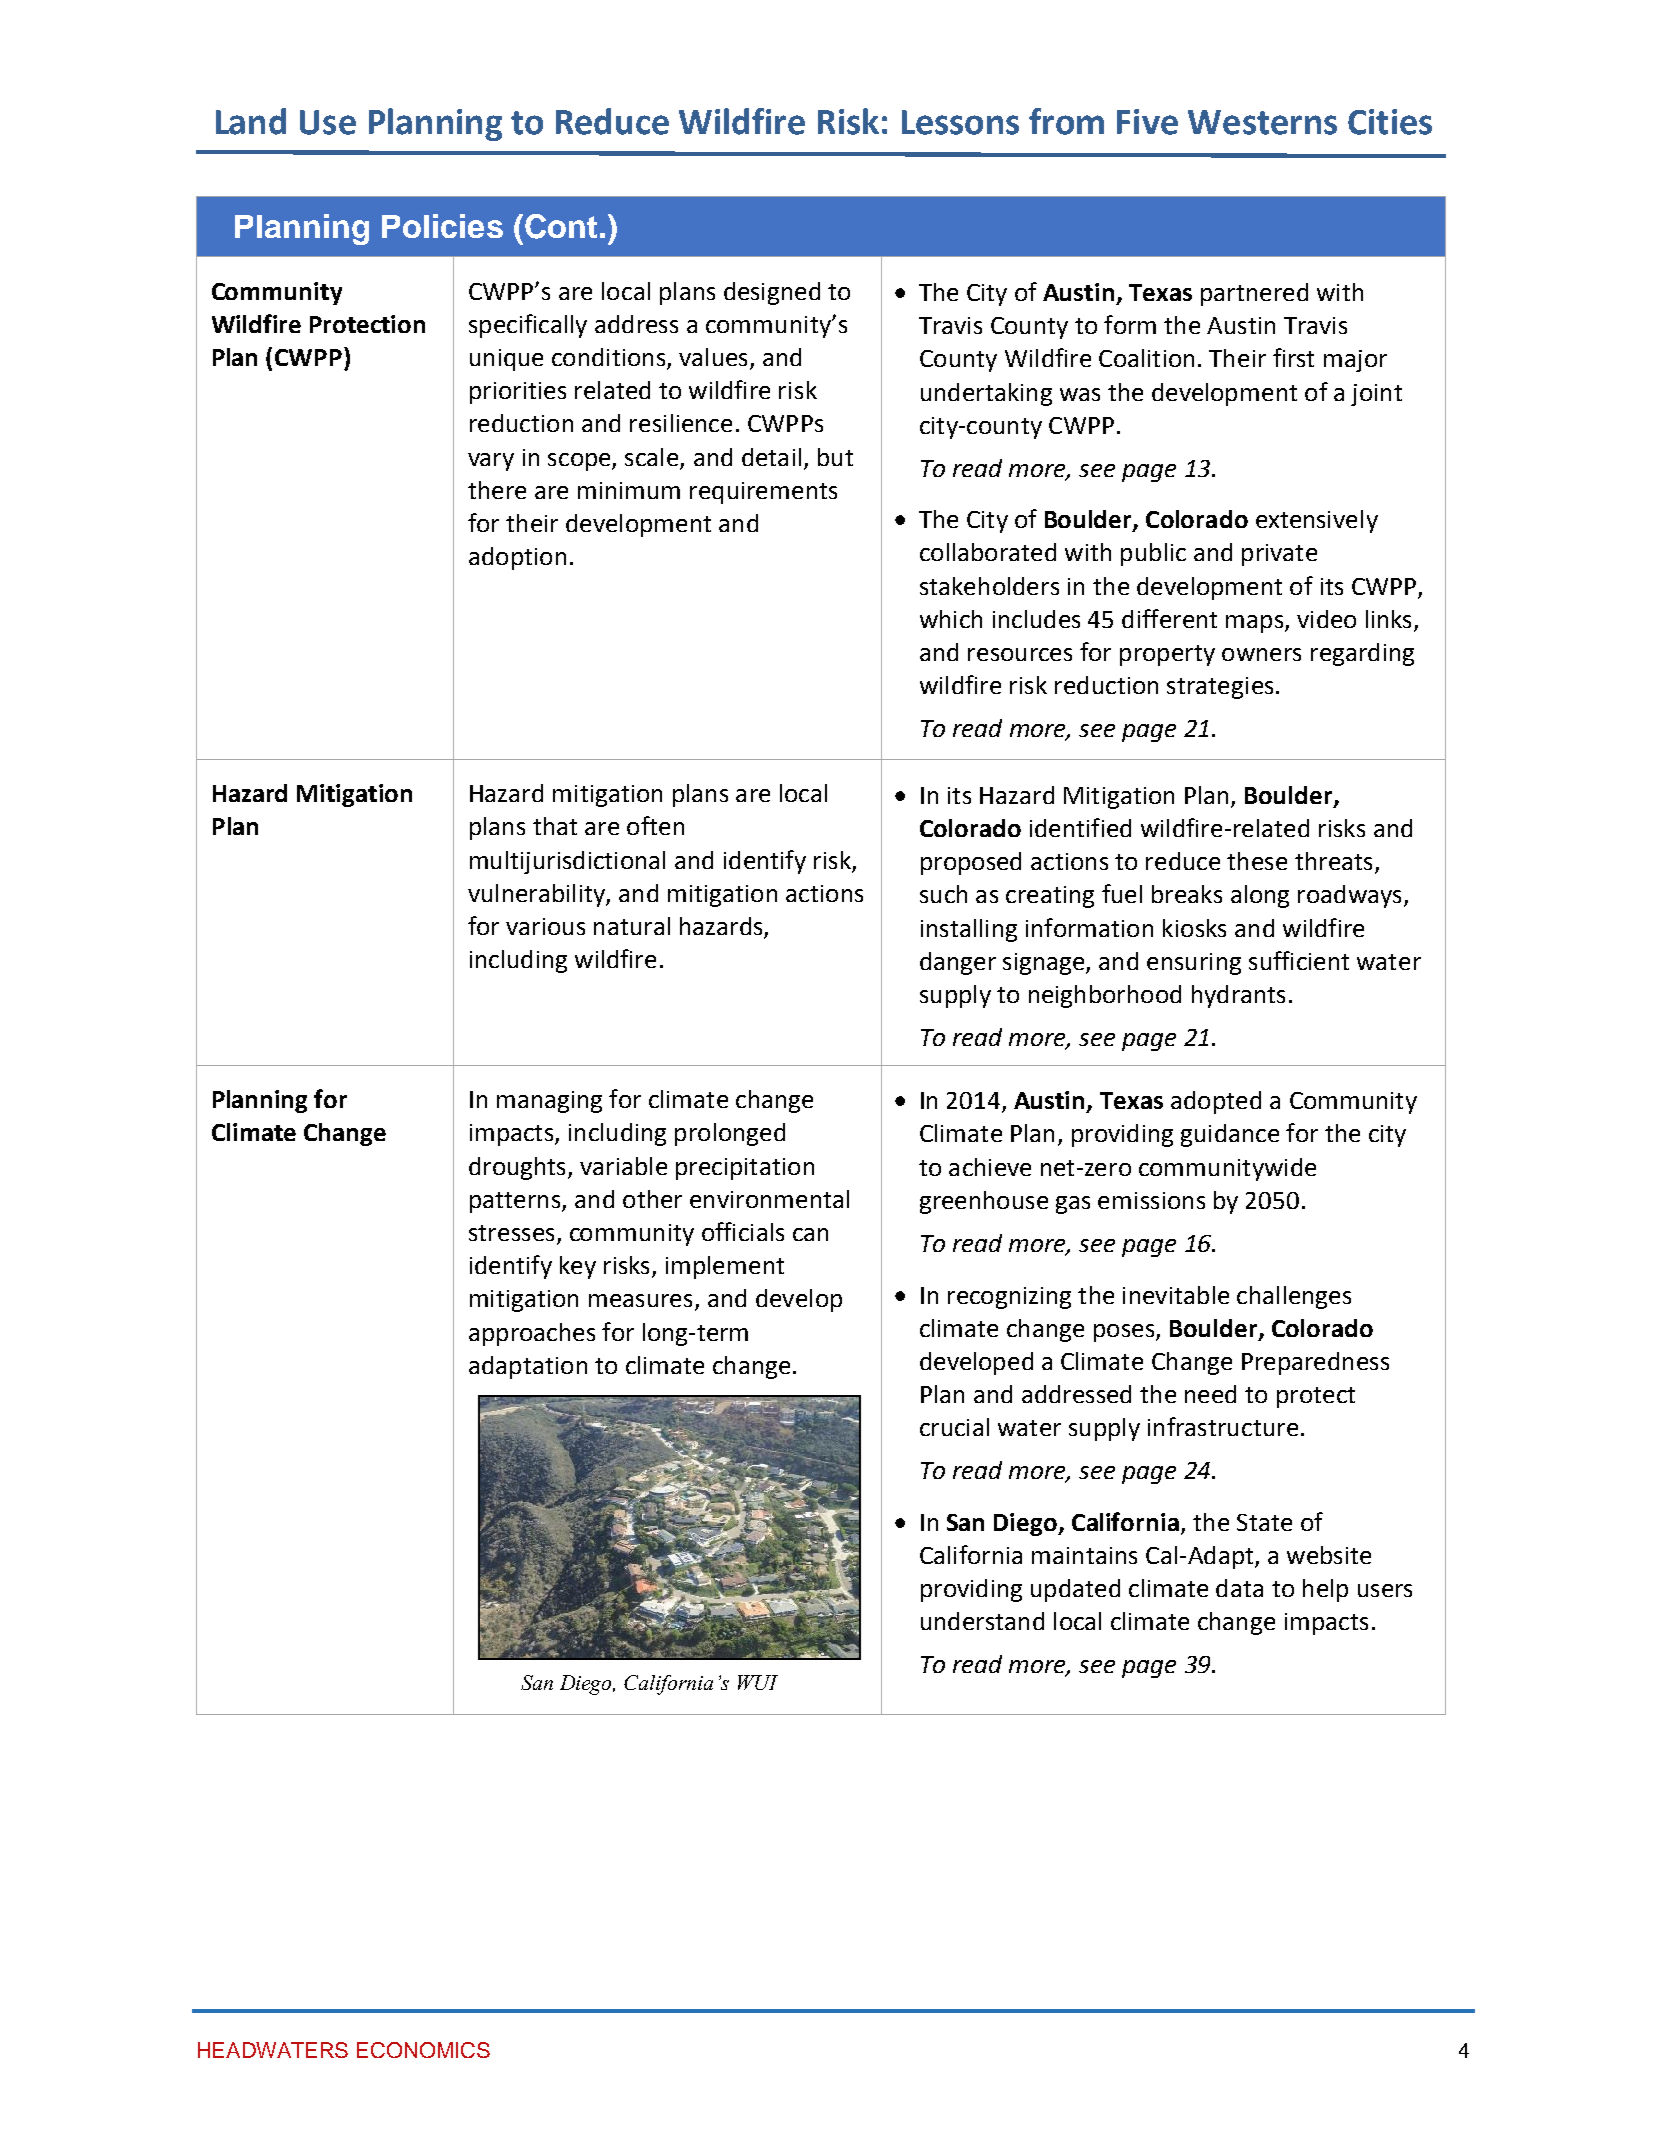  I want to click on requirements, so click(763, 493).
